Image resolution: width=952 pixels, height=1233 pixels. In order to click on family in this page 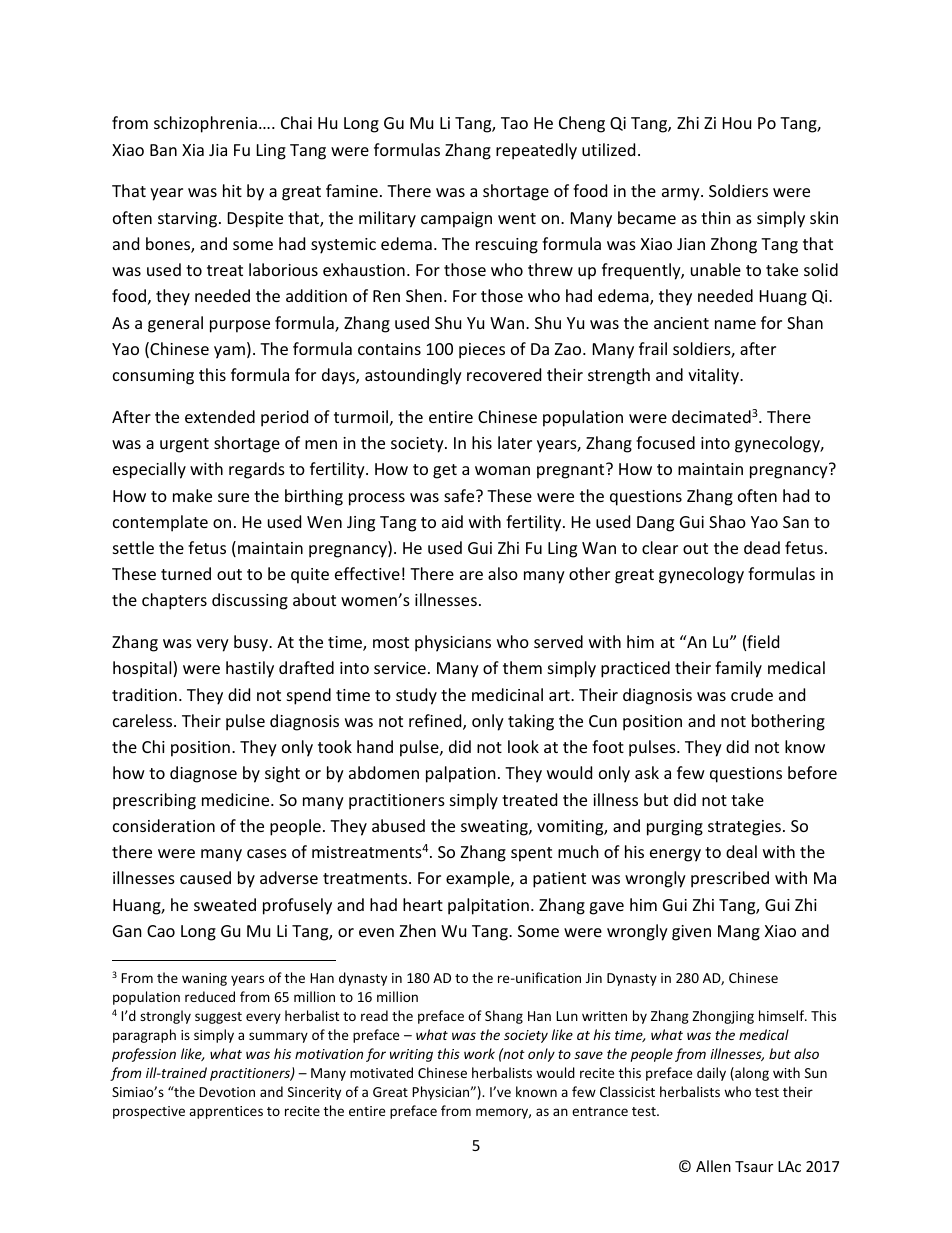, I will do `click(738, 669)`.
